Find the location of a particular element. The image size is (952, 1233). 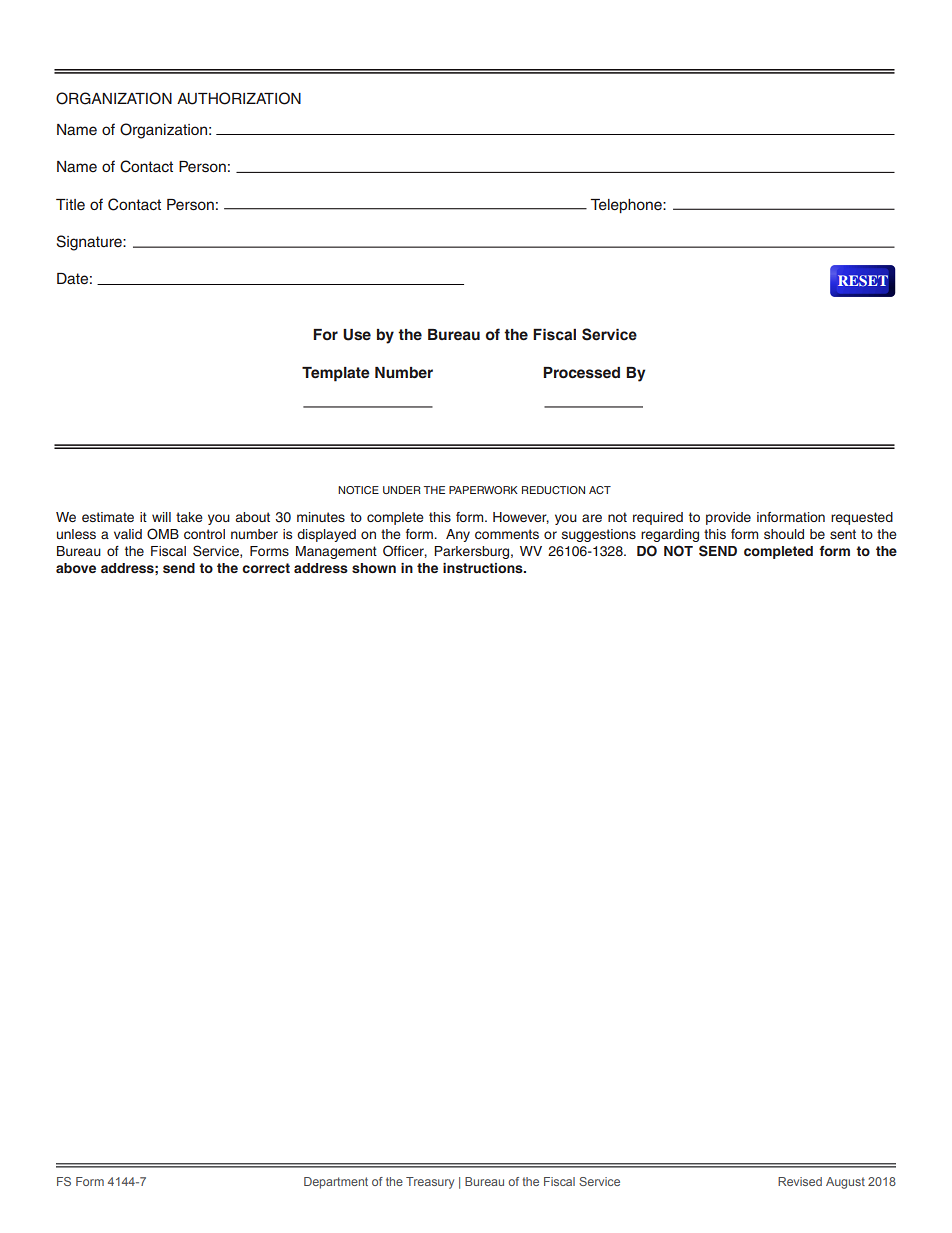

should is located at coordinates (784, 534).
